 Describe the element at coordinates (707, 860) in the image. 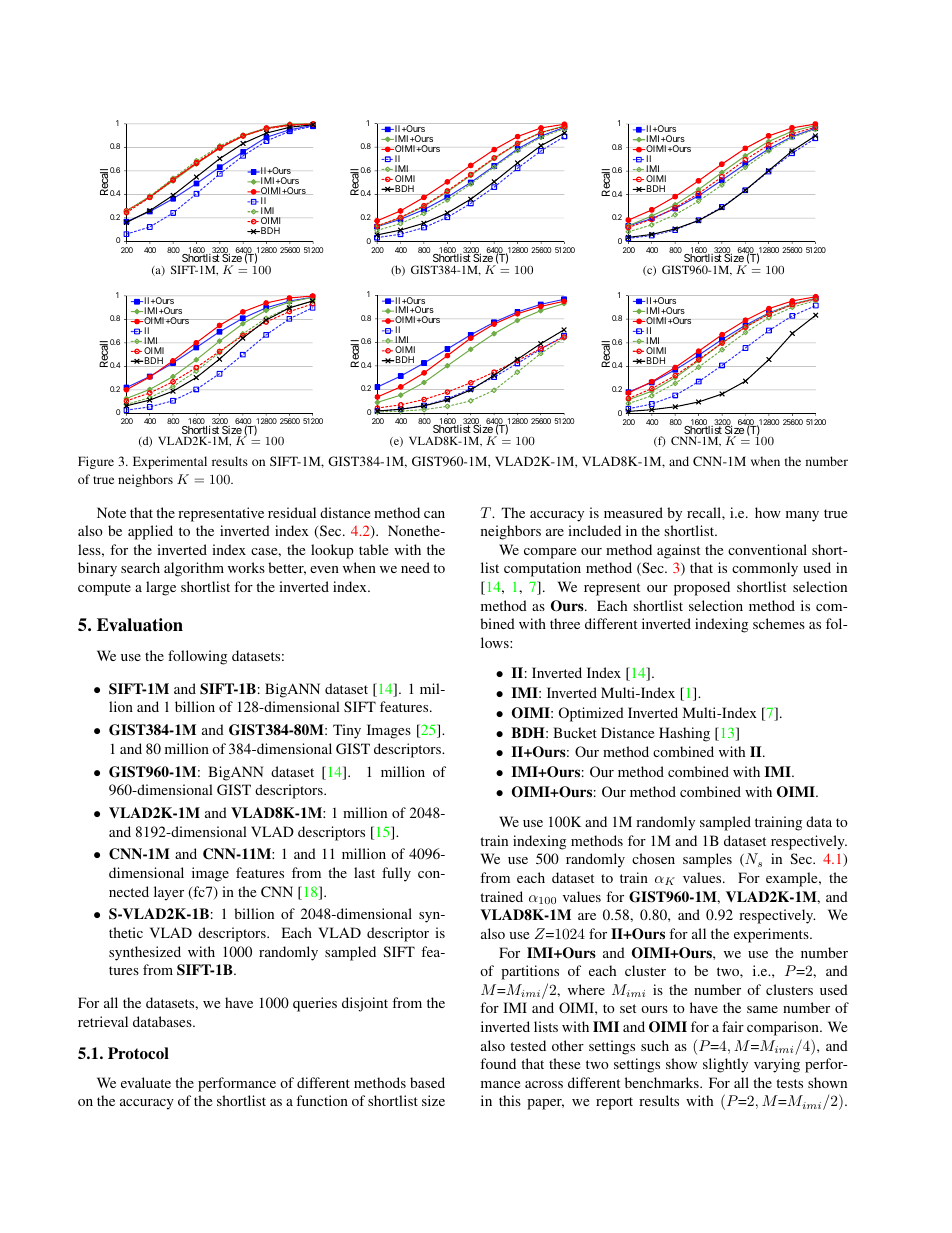

I see `samples` at that location.
